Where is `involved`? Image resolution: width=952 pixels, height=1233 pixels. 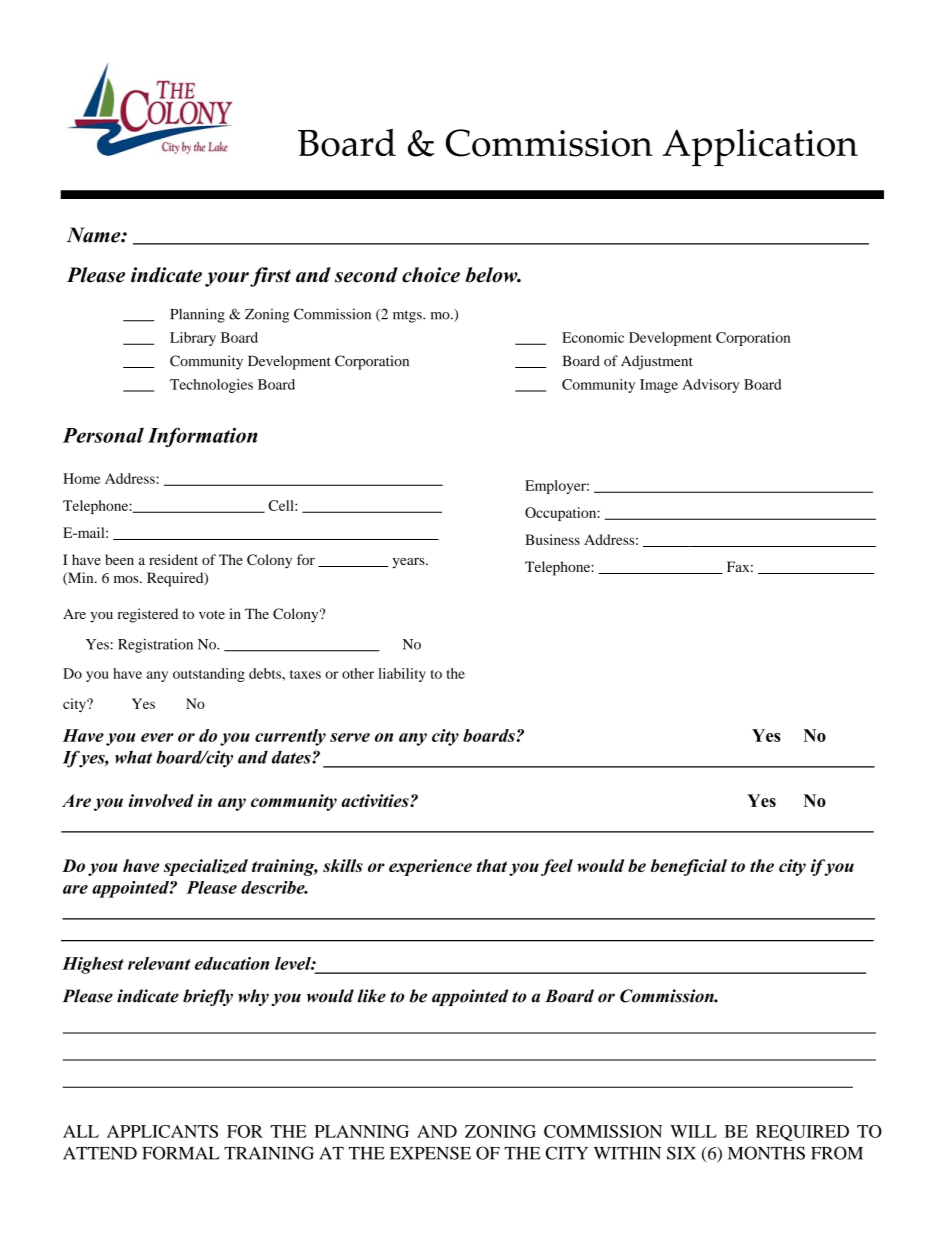
involved is located at coordinates (161, 800).
